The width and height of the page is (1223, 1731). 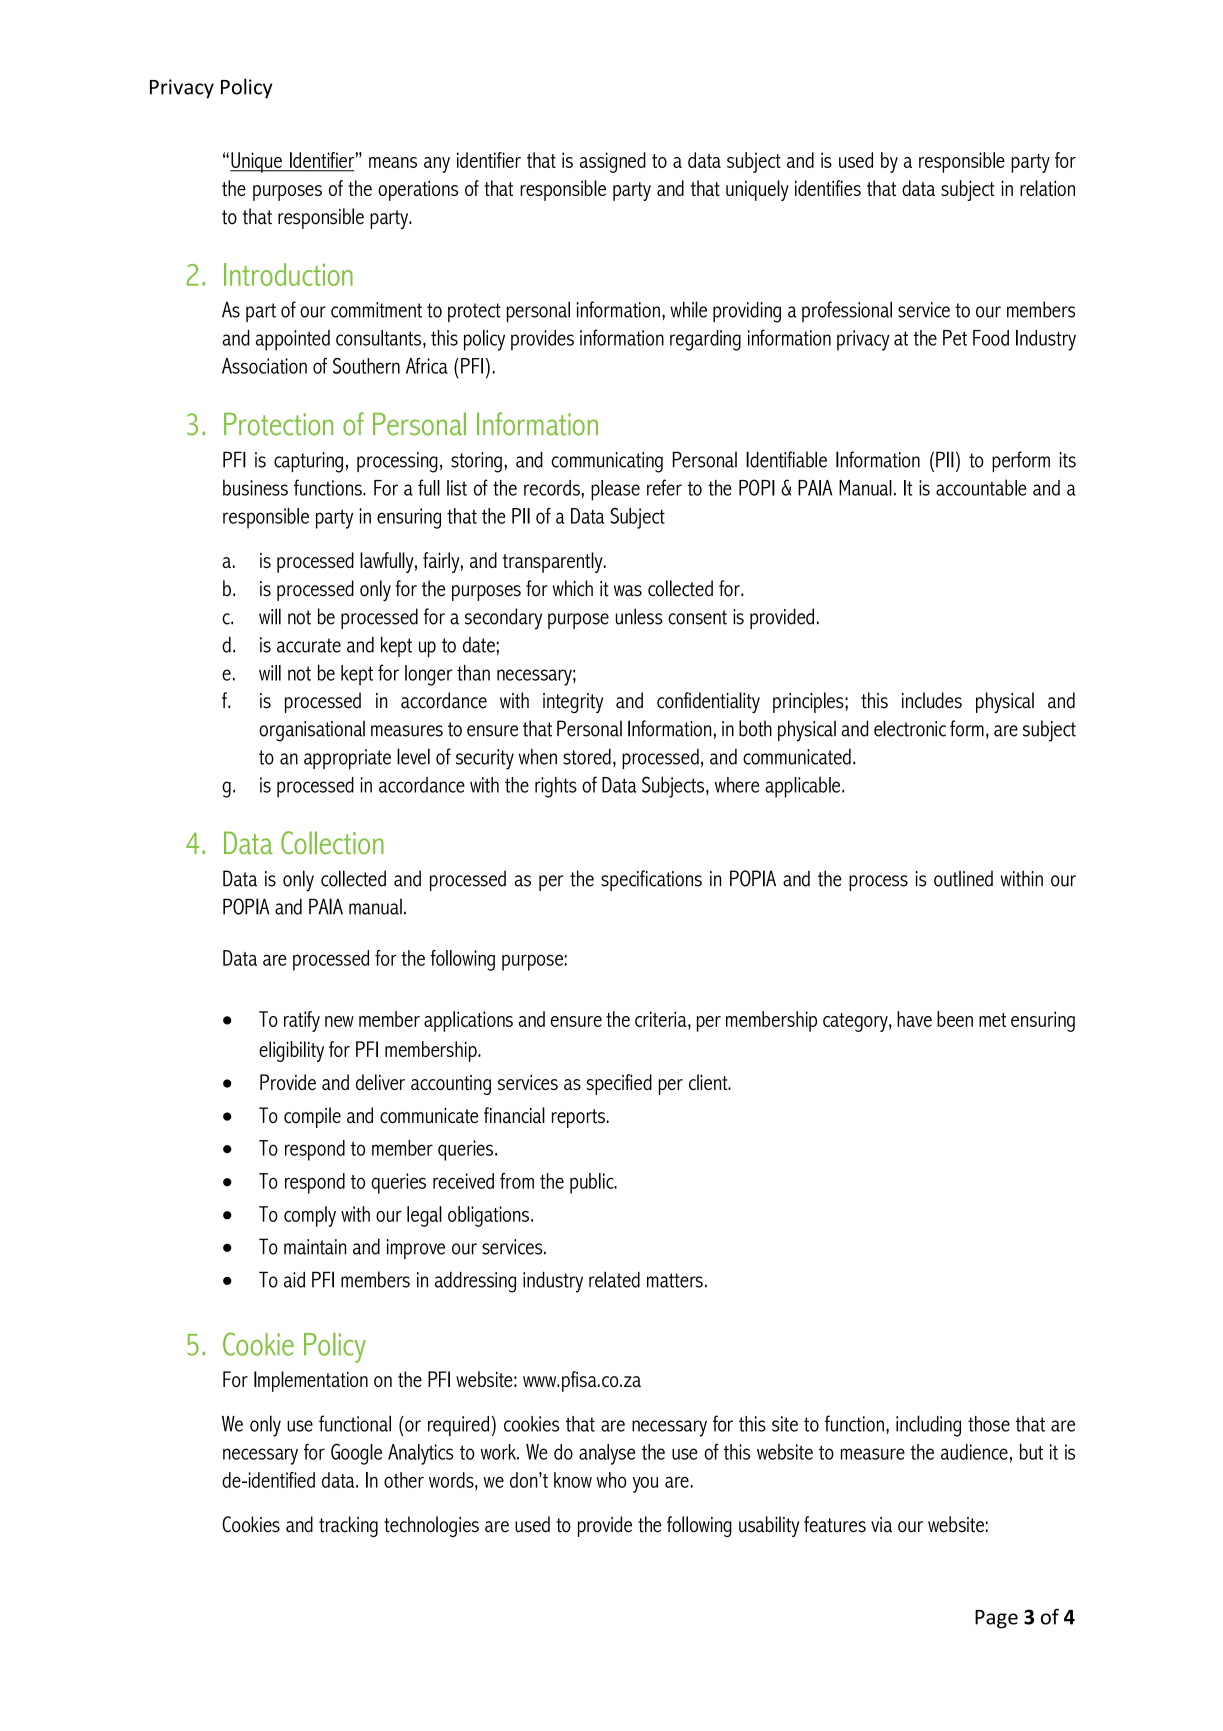 I want to click on capturing, so click(x=308, y=462).
